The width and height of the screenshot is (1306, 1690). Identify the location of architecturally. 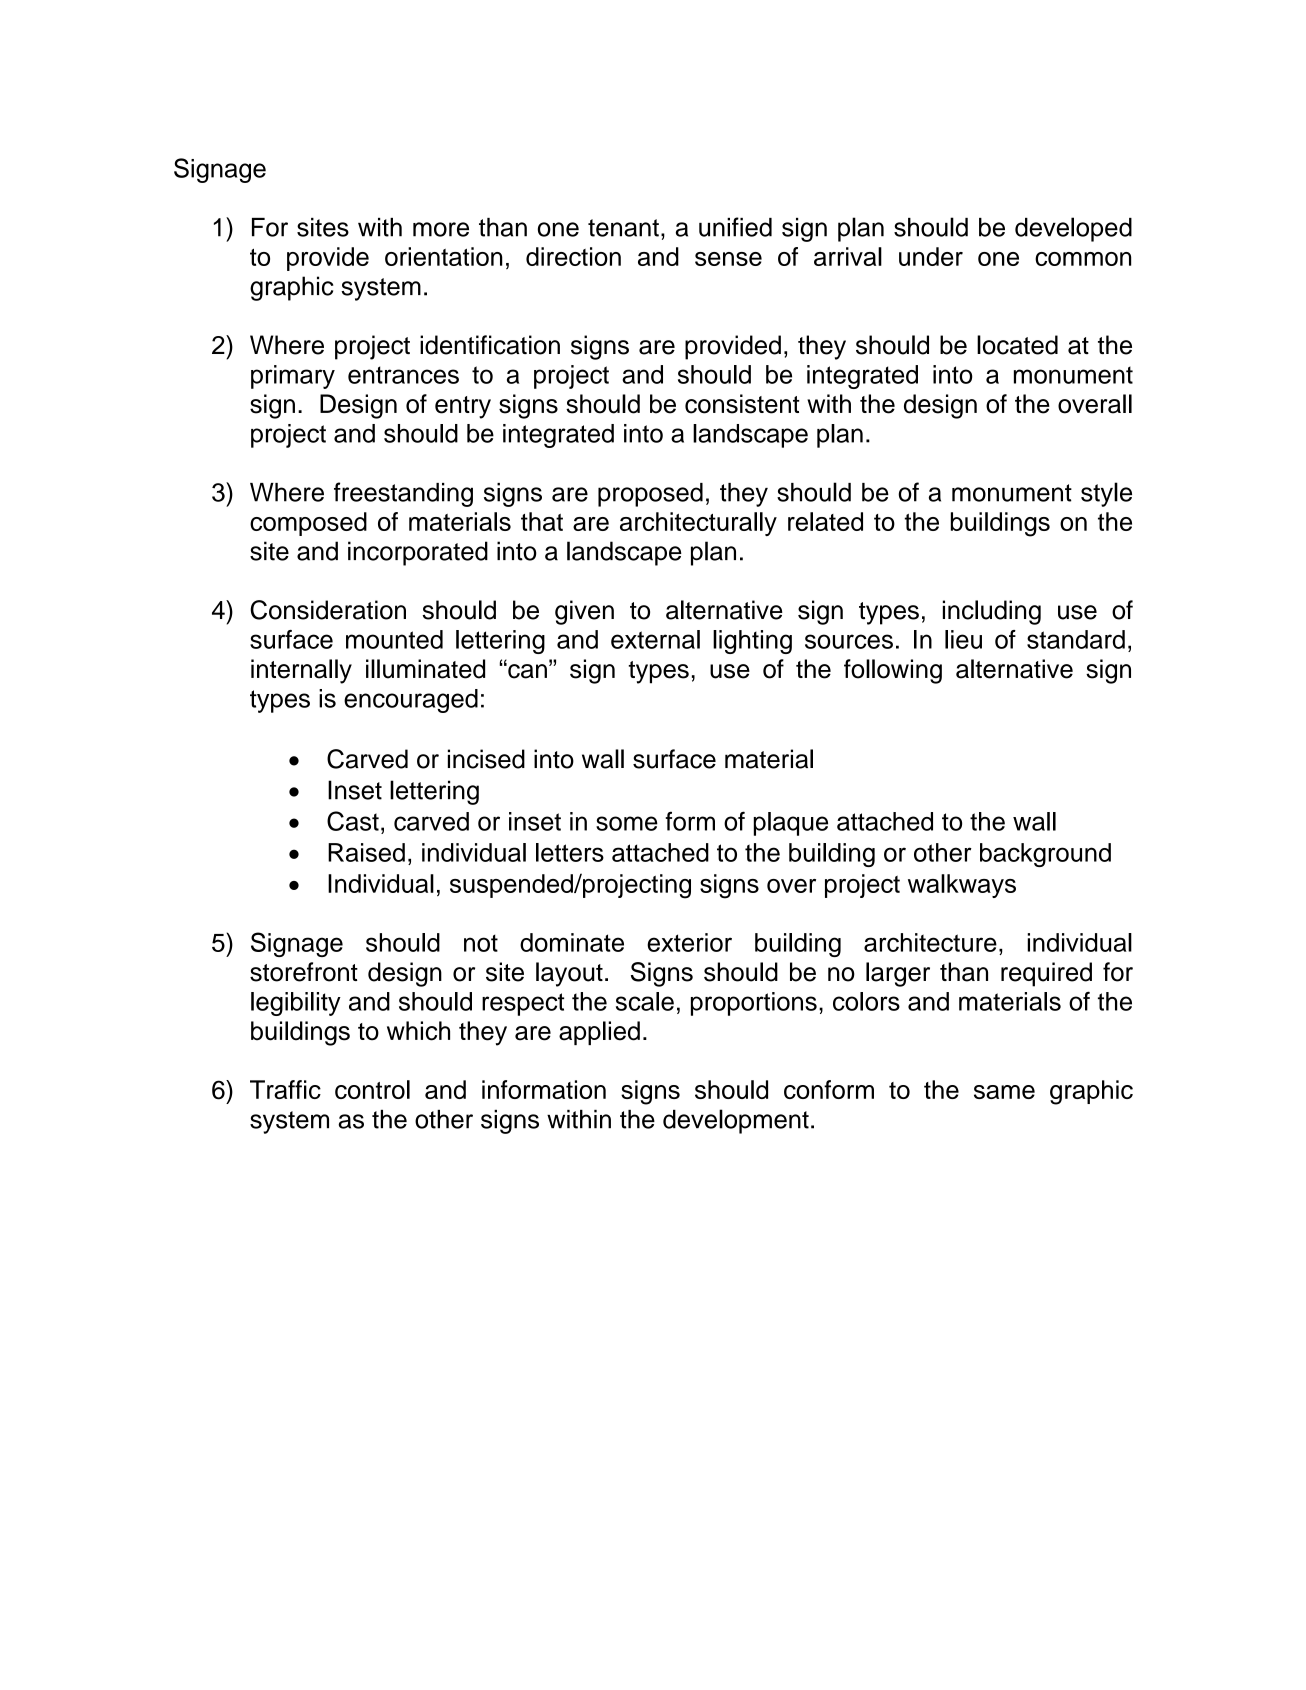
(698, 524).
